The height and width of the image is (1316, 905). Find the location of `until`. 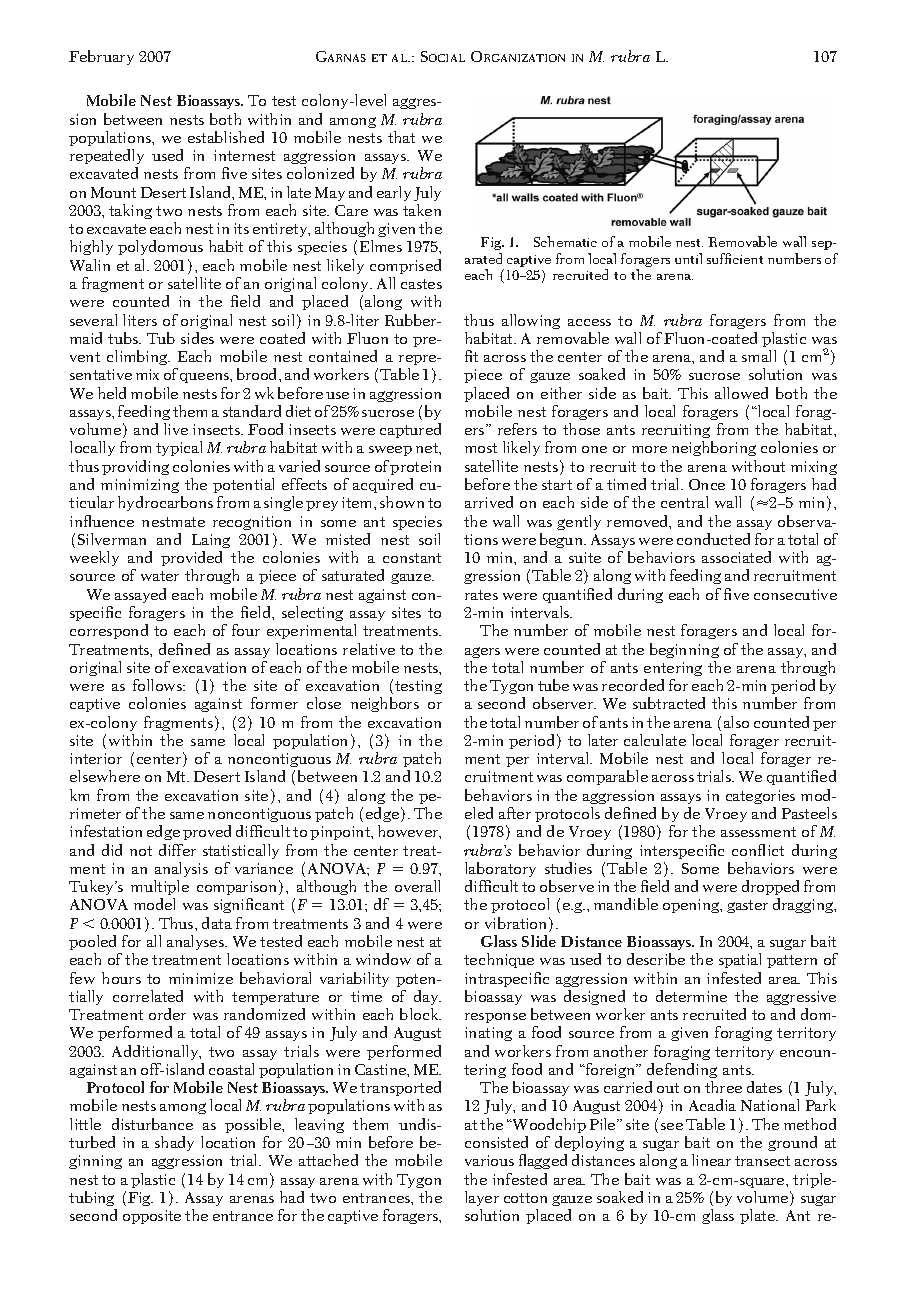

until is located at coordinates (688, 258).
